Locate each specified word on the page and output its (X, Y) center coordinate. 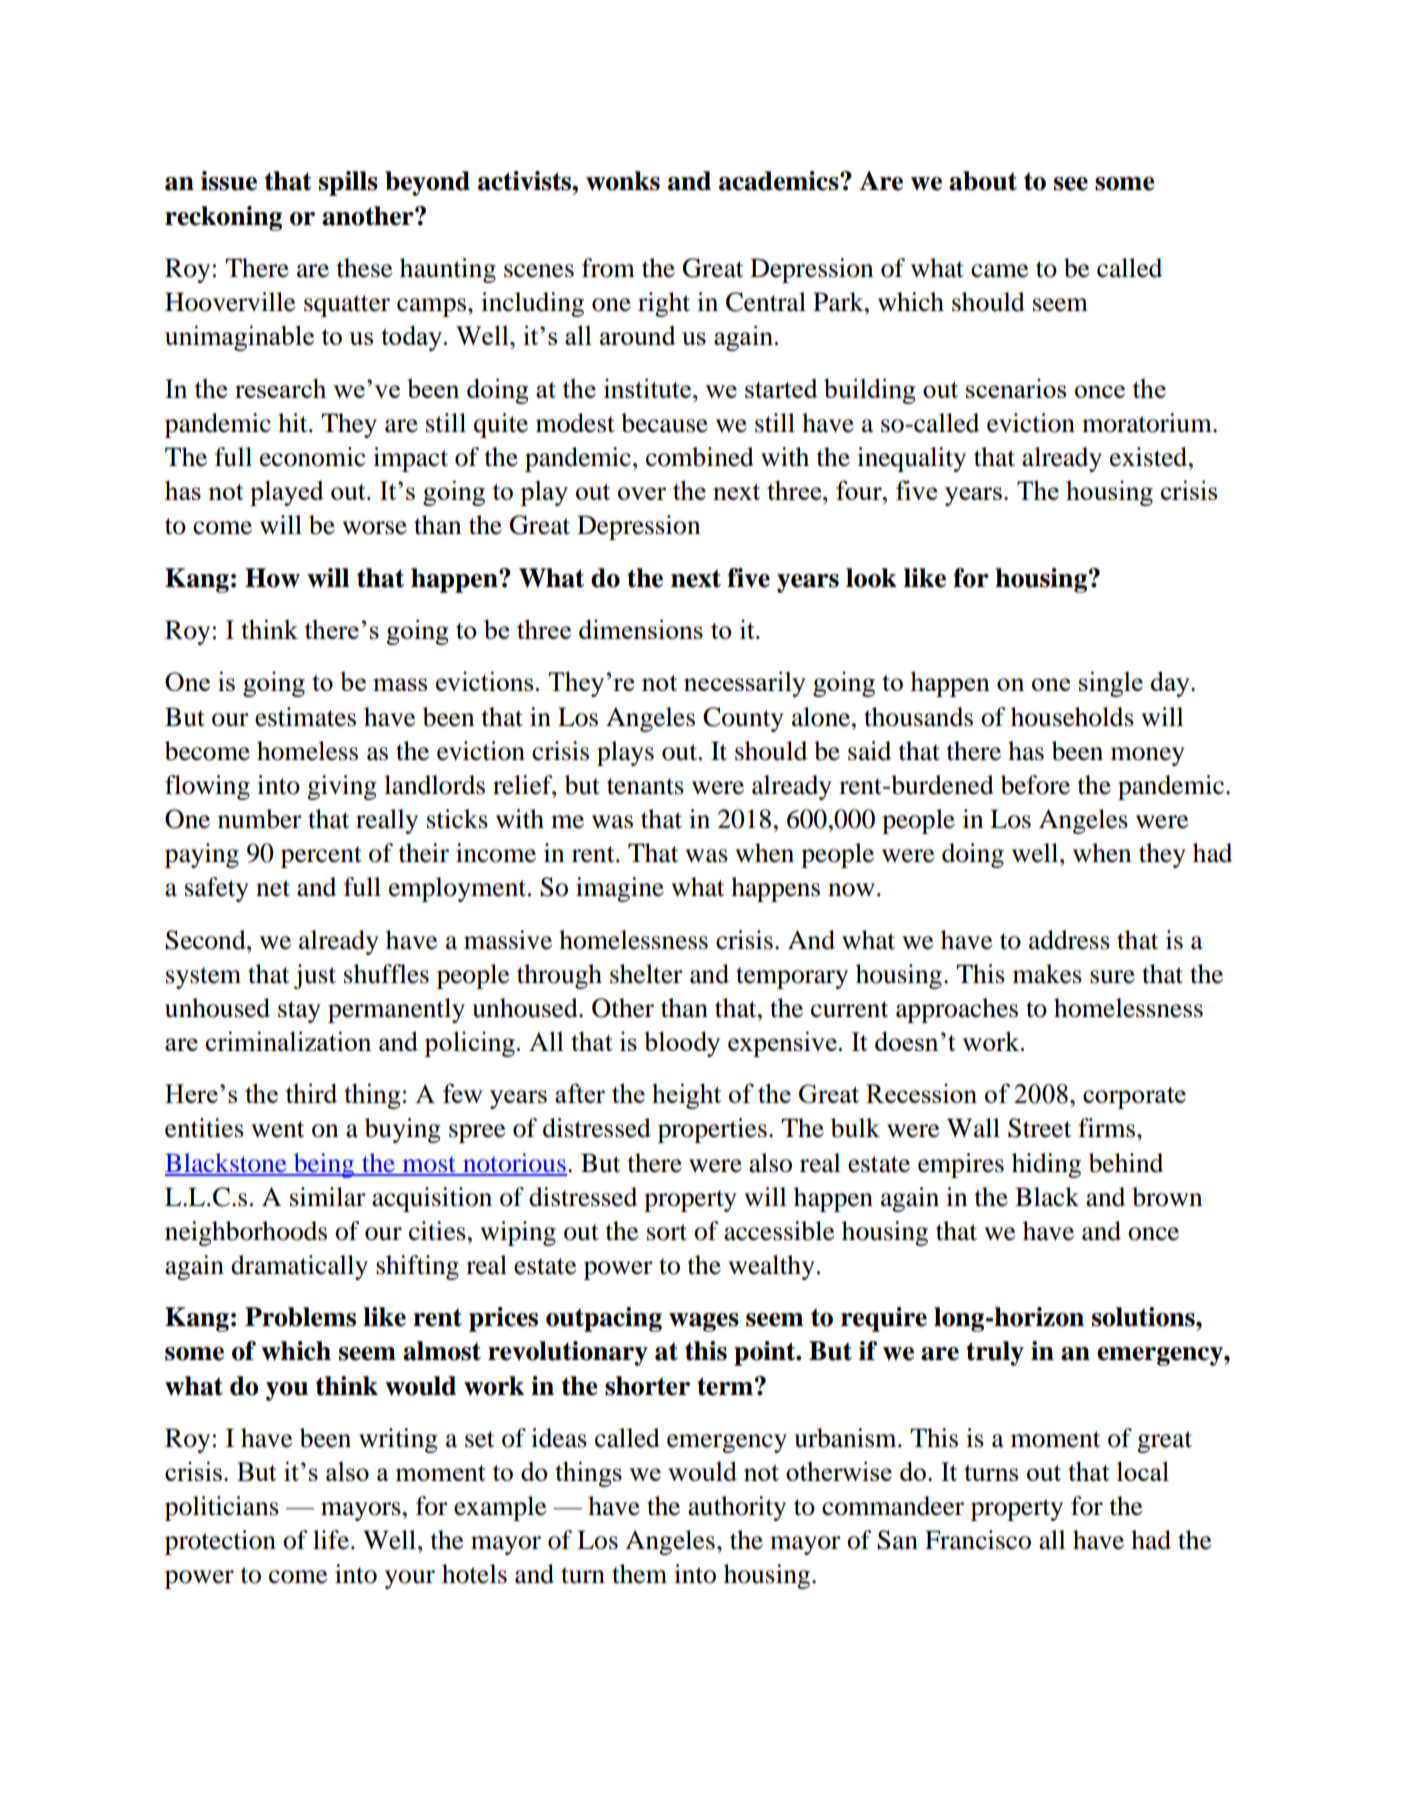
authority (737, 1508)
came (999, 271)
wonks (623, 181)
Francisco (978, 1540)
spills (348, 183)
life (332, 1540)
